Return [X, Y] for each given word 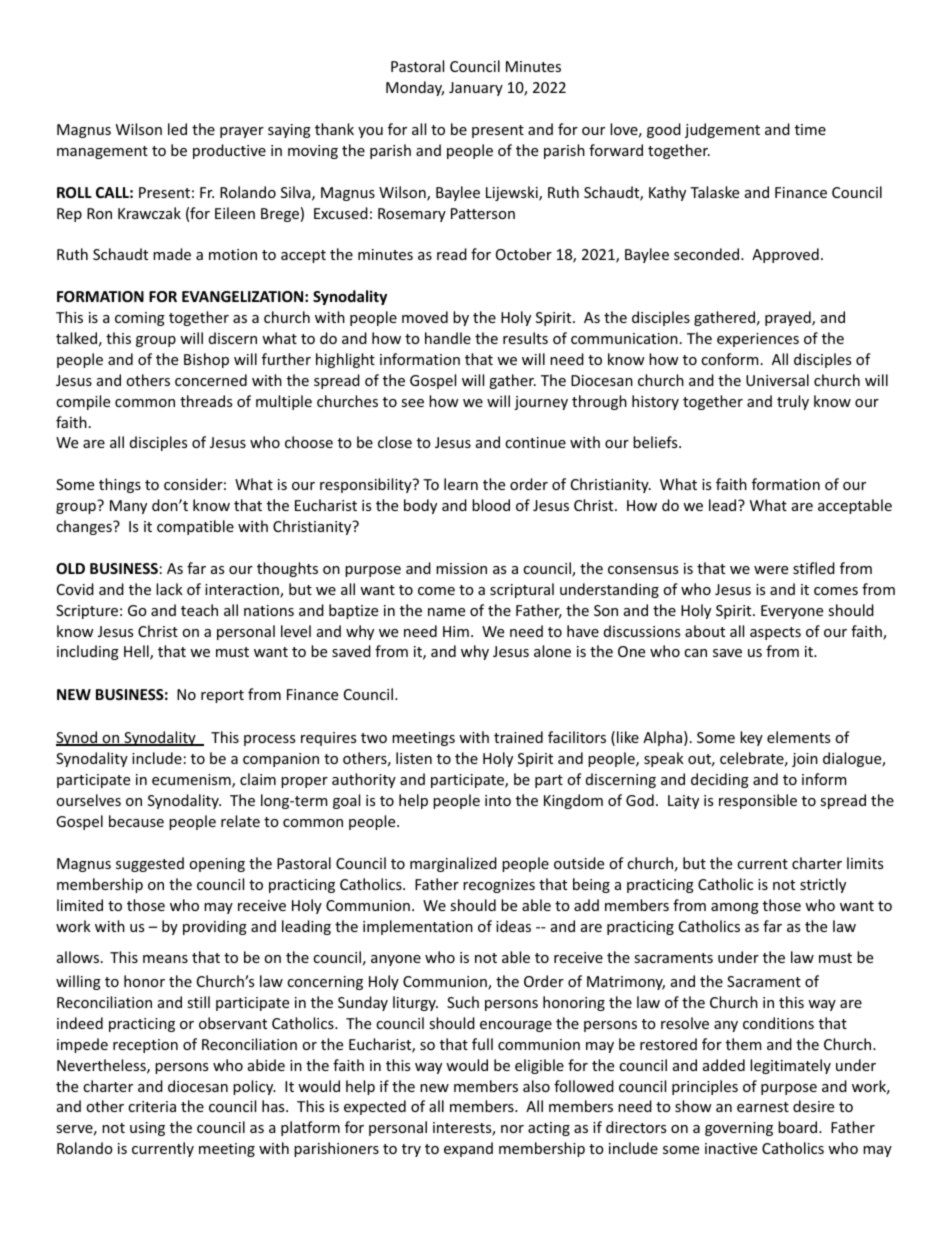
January [476, 89]
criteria [152, 1106]
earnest [763, 1107]
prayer [242, 132]
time [810, 129]
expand [468, 1149]
